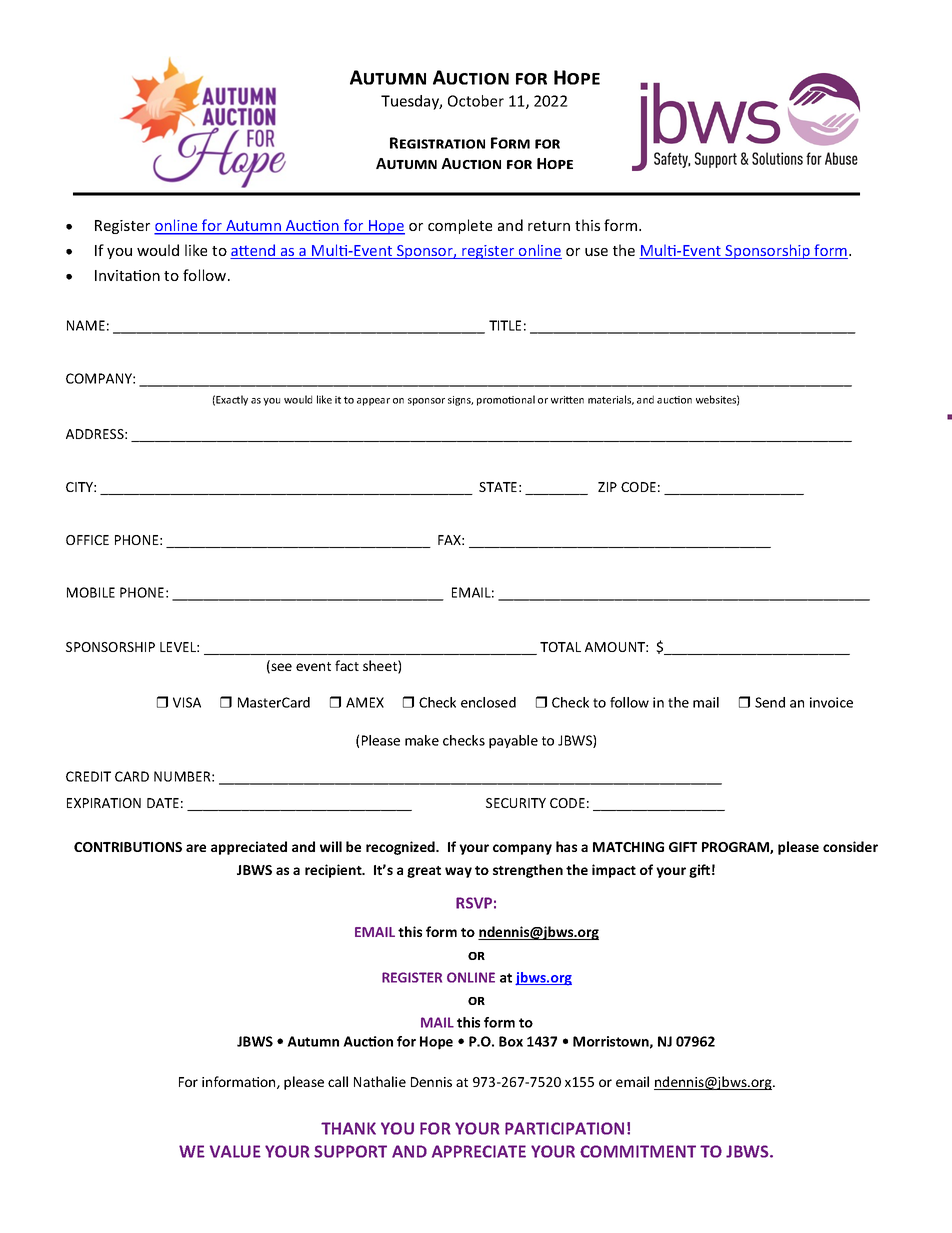  What do you see at coordinates (437, 143) in the screenshot?
I see `Registration` at bounding box center [437, 143].
